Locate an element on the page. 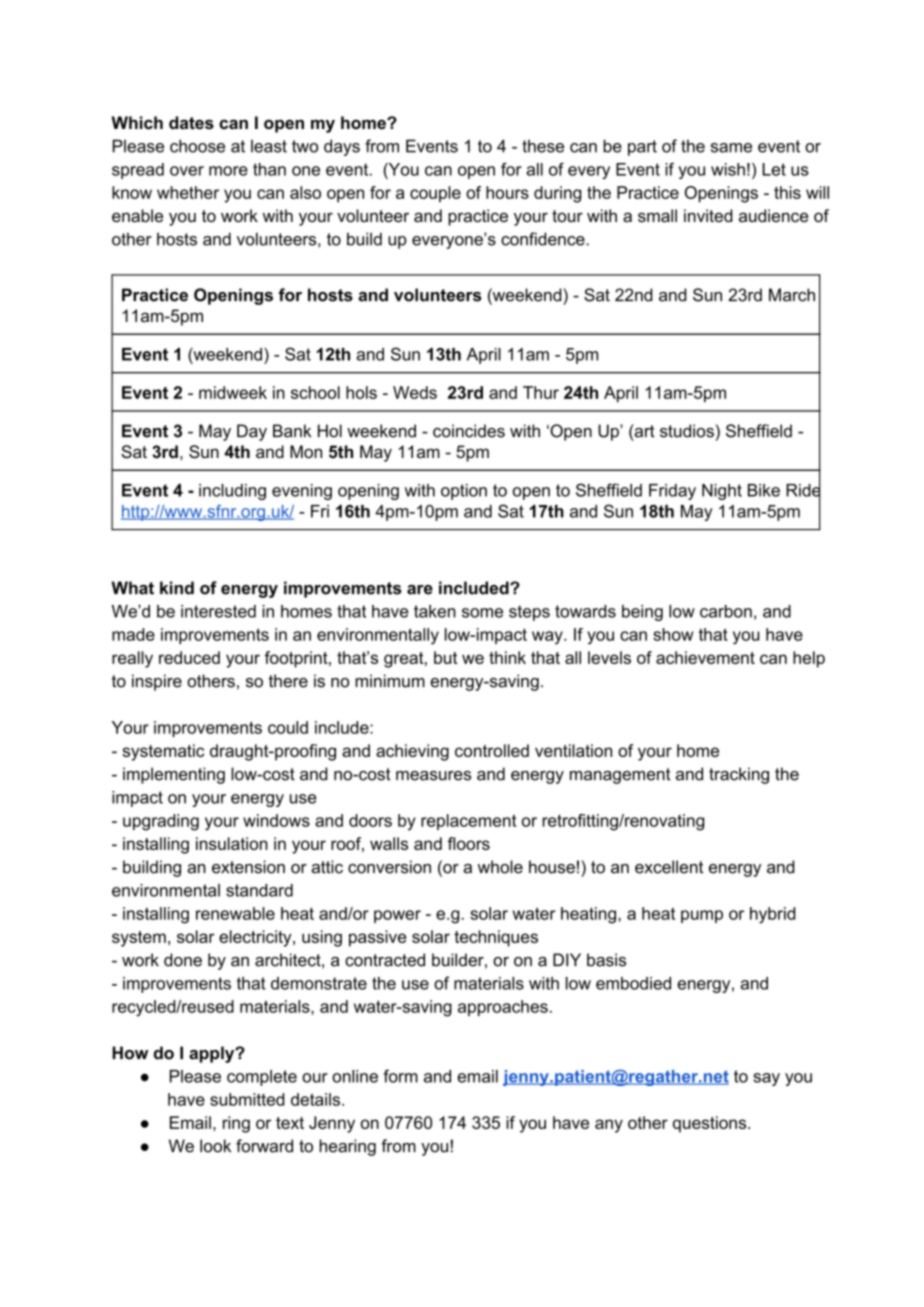 The height and width of the page is (1307, 924). submitted is located at coordinates (247, 1099).
